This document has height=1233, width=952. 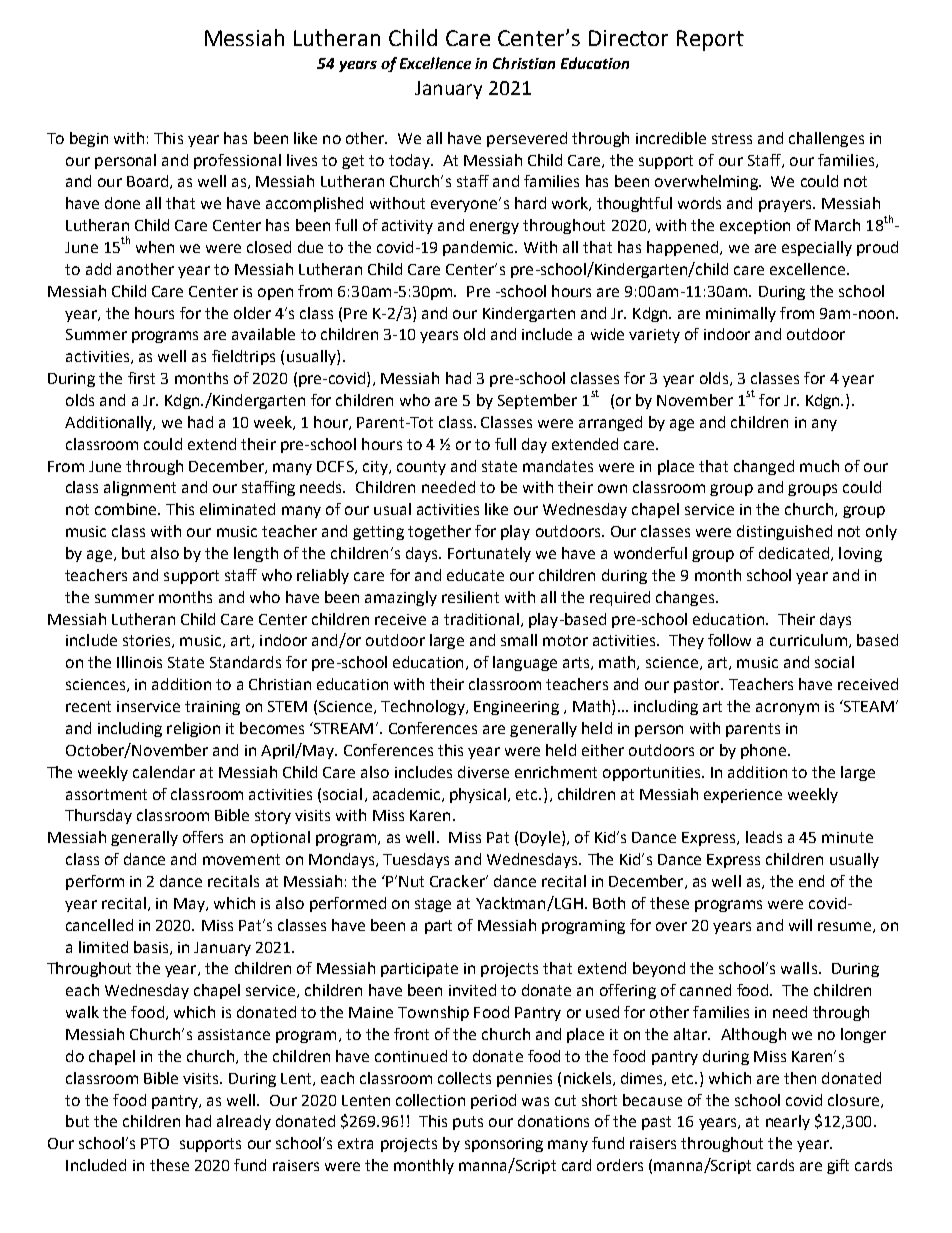 I want to click on stories, so click(x=148, y=641).
